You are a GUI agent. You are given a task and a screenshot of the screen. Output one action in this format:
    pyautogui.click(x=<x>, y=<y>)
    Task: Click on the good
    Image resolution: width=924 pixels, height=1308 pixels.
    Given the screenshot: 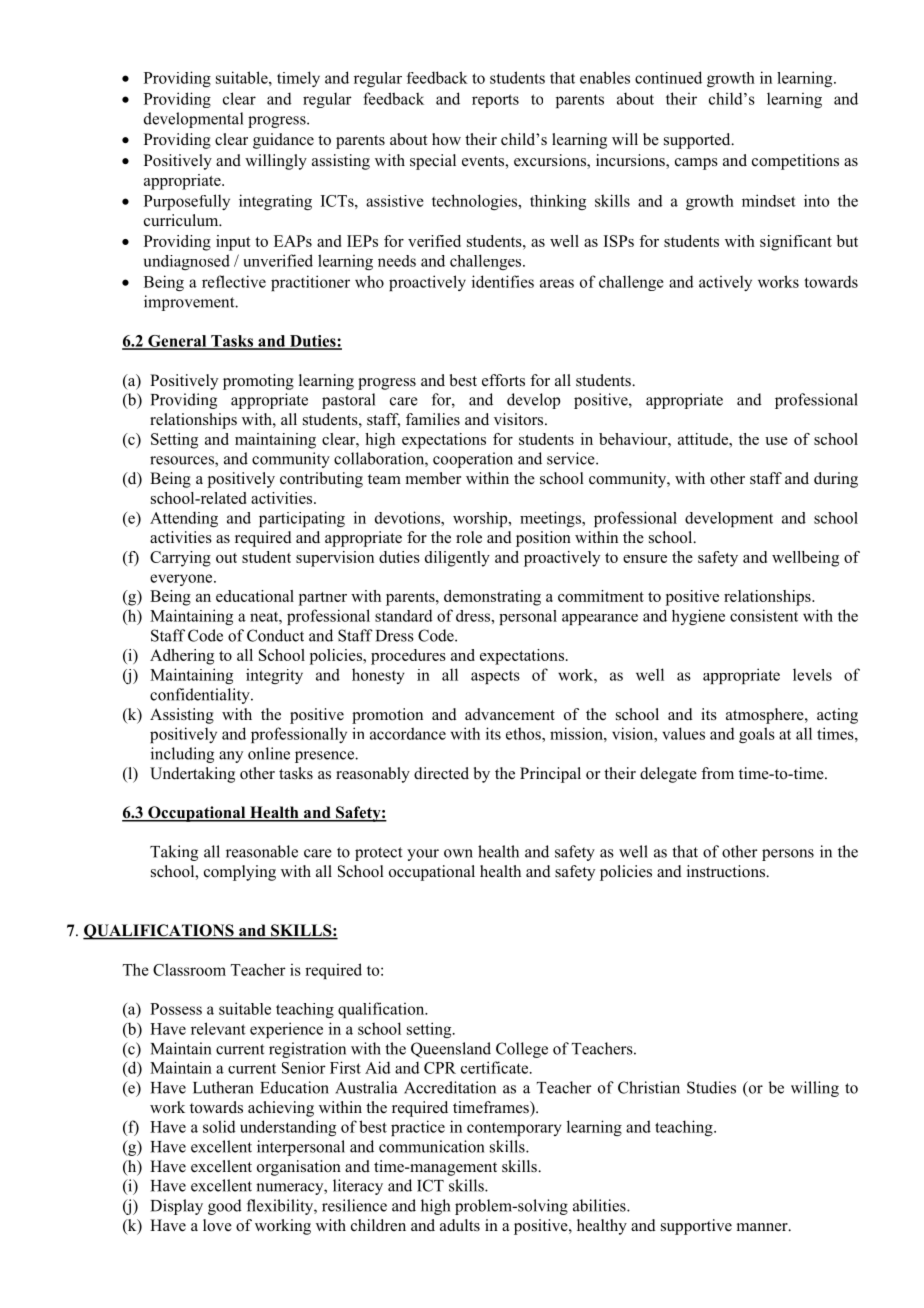 What is the action you would take?
    pyautogui.click(x=225, y=1207)
